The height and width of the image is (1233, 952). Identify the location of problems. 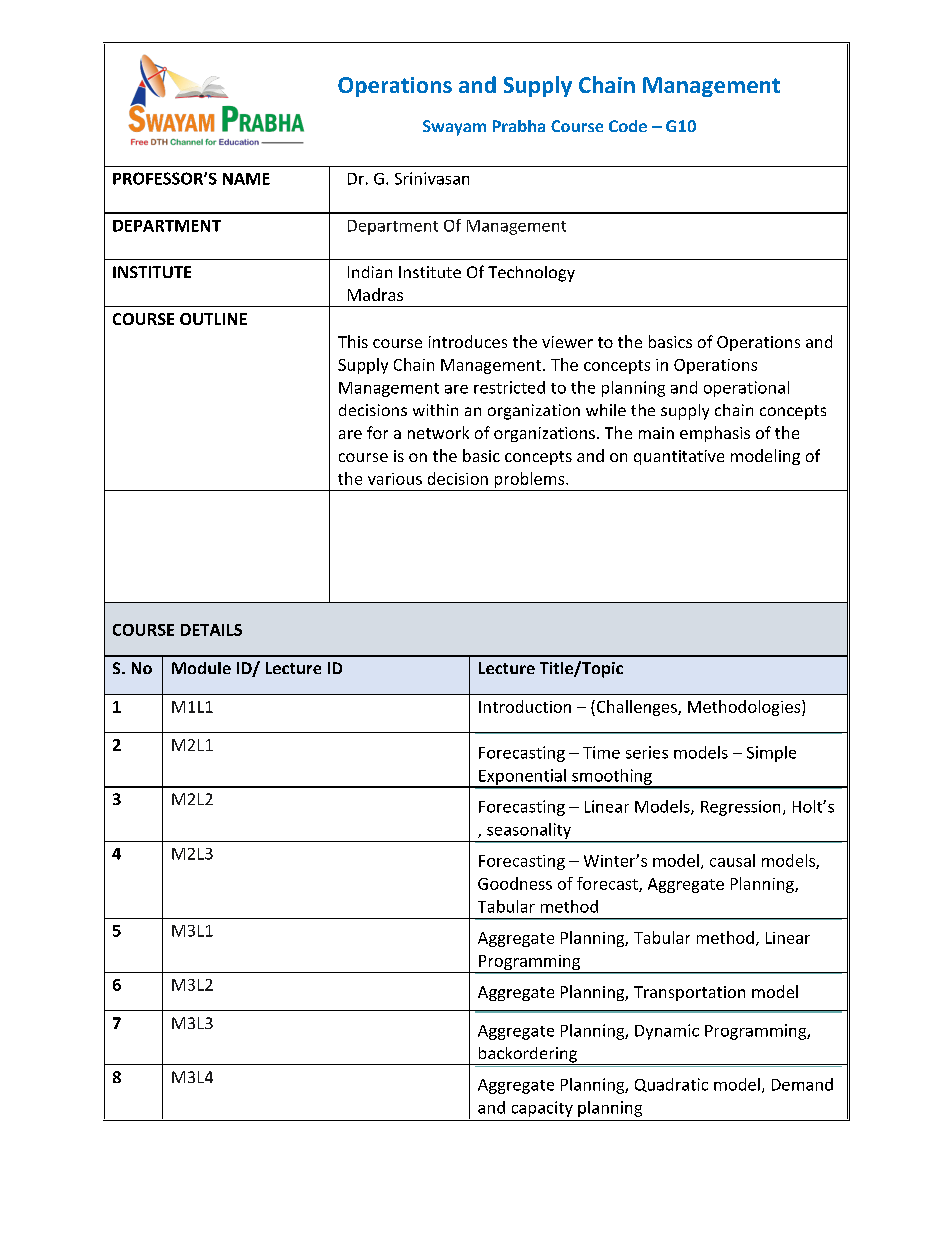
(531, 480).
